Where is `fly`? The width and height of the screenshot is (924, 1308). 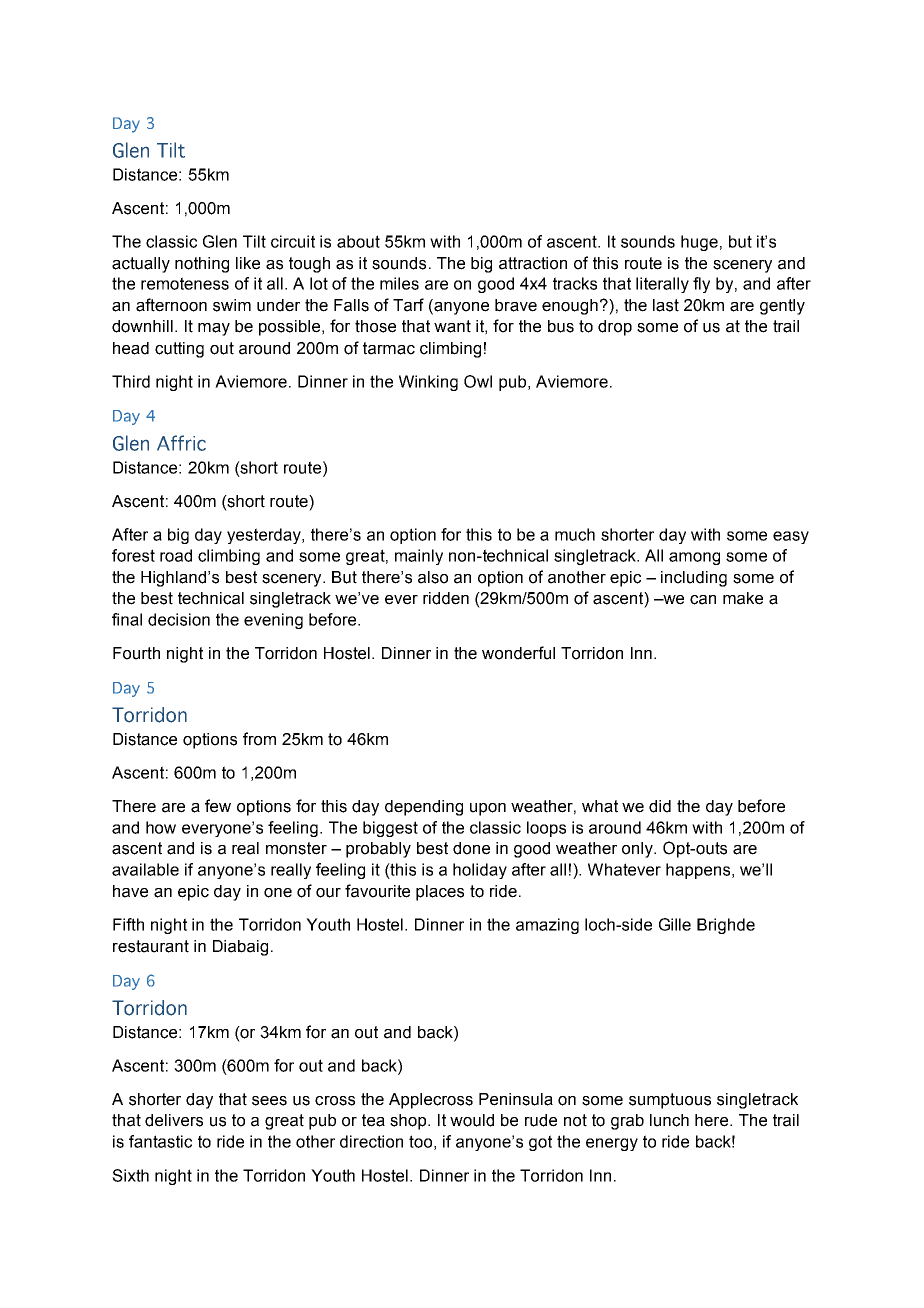
fly is located at coordinates (701, 285).
